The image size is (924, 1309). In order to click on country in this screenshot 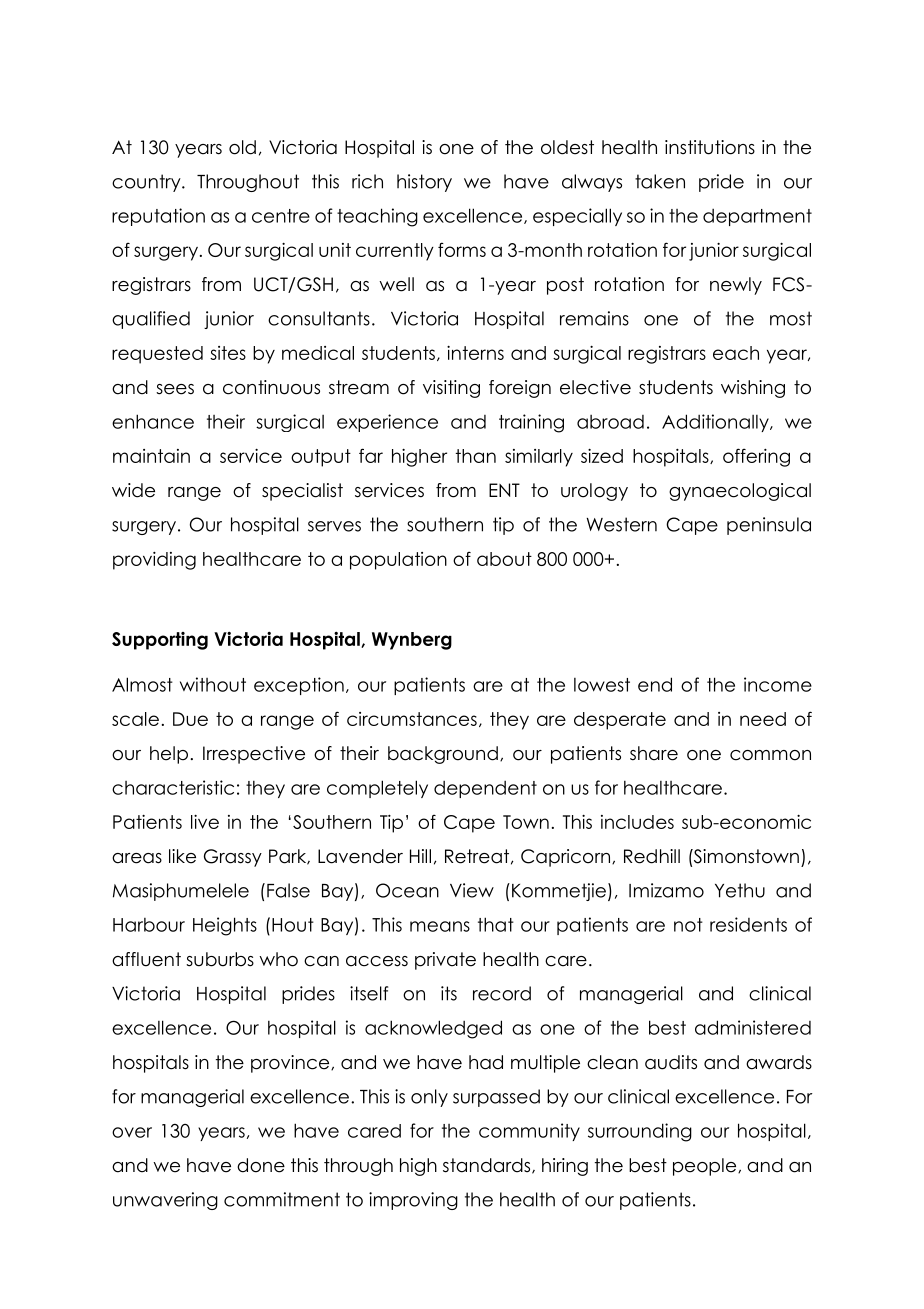, I will do `click(147, 183)`.
